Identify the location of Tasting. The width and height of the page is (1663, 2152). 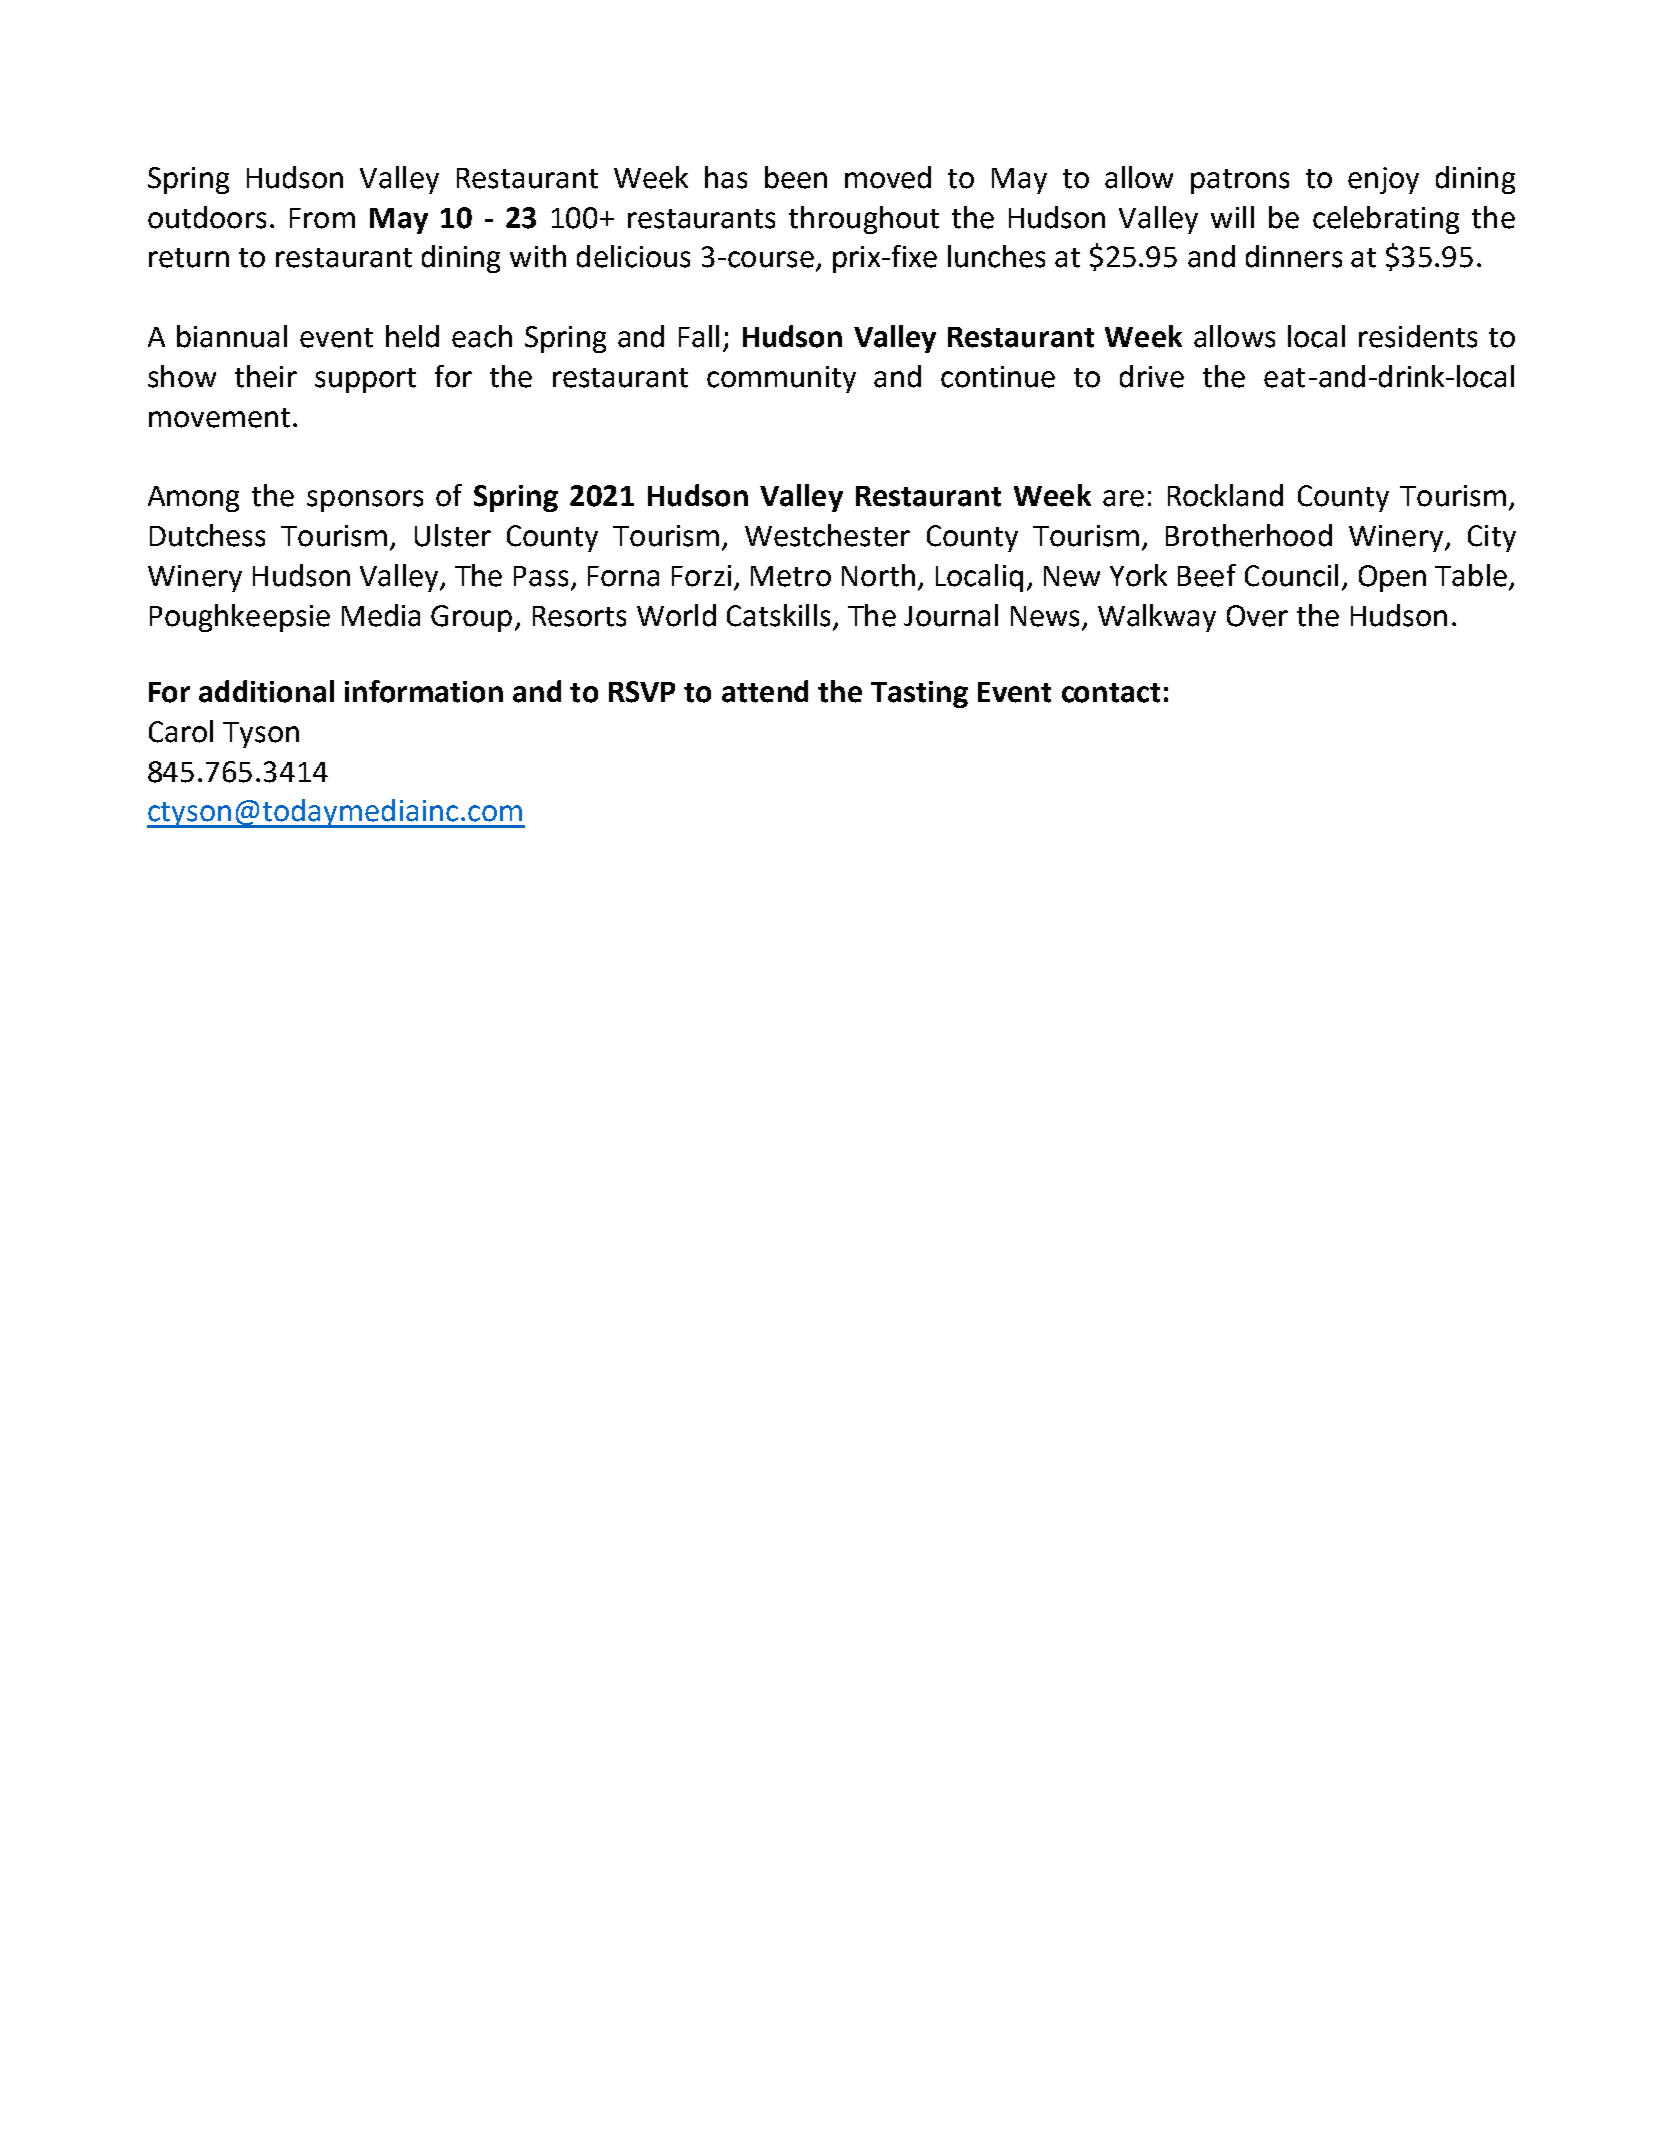
(919, 694).
